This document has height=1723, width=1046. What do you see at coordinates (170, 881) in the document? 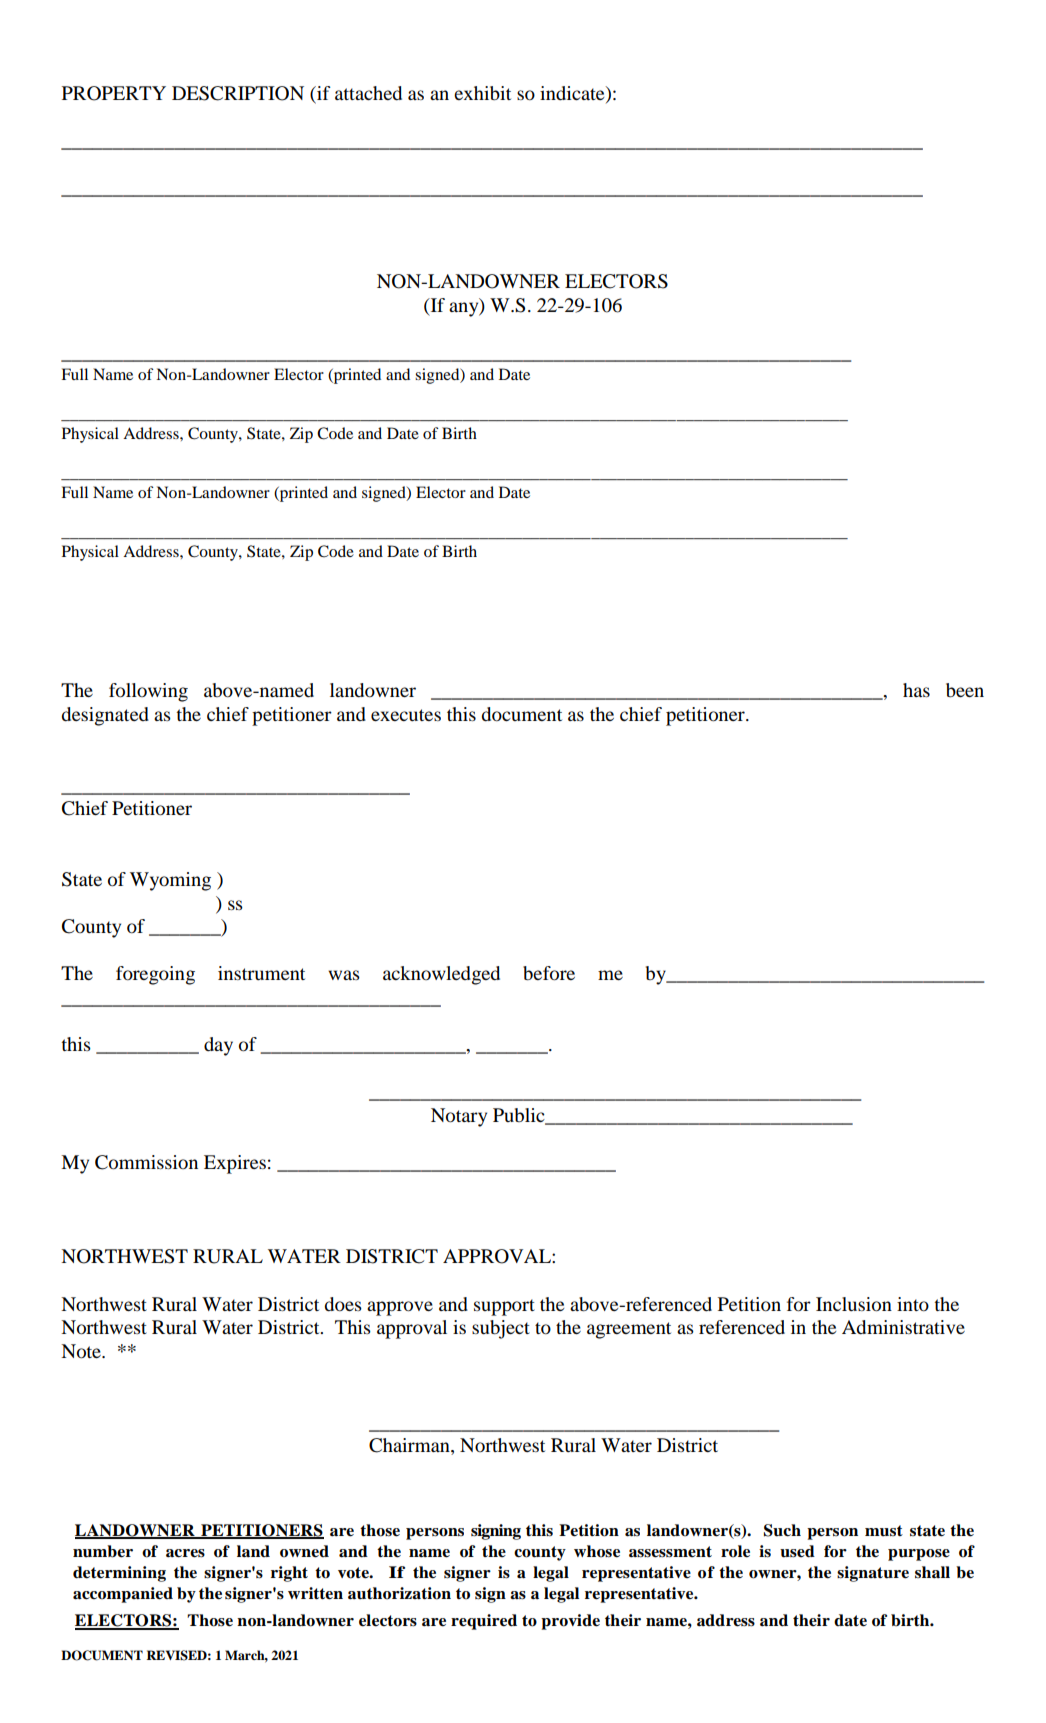
I see `Wyoming` at bounding box center [170, 881].
